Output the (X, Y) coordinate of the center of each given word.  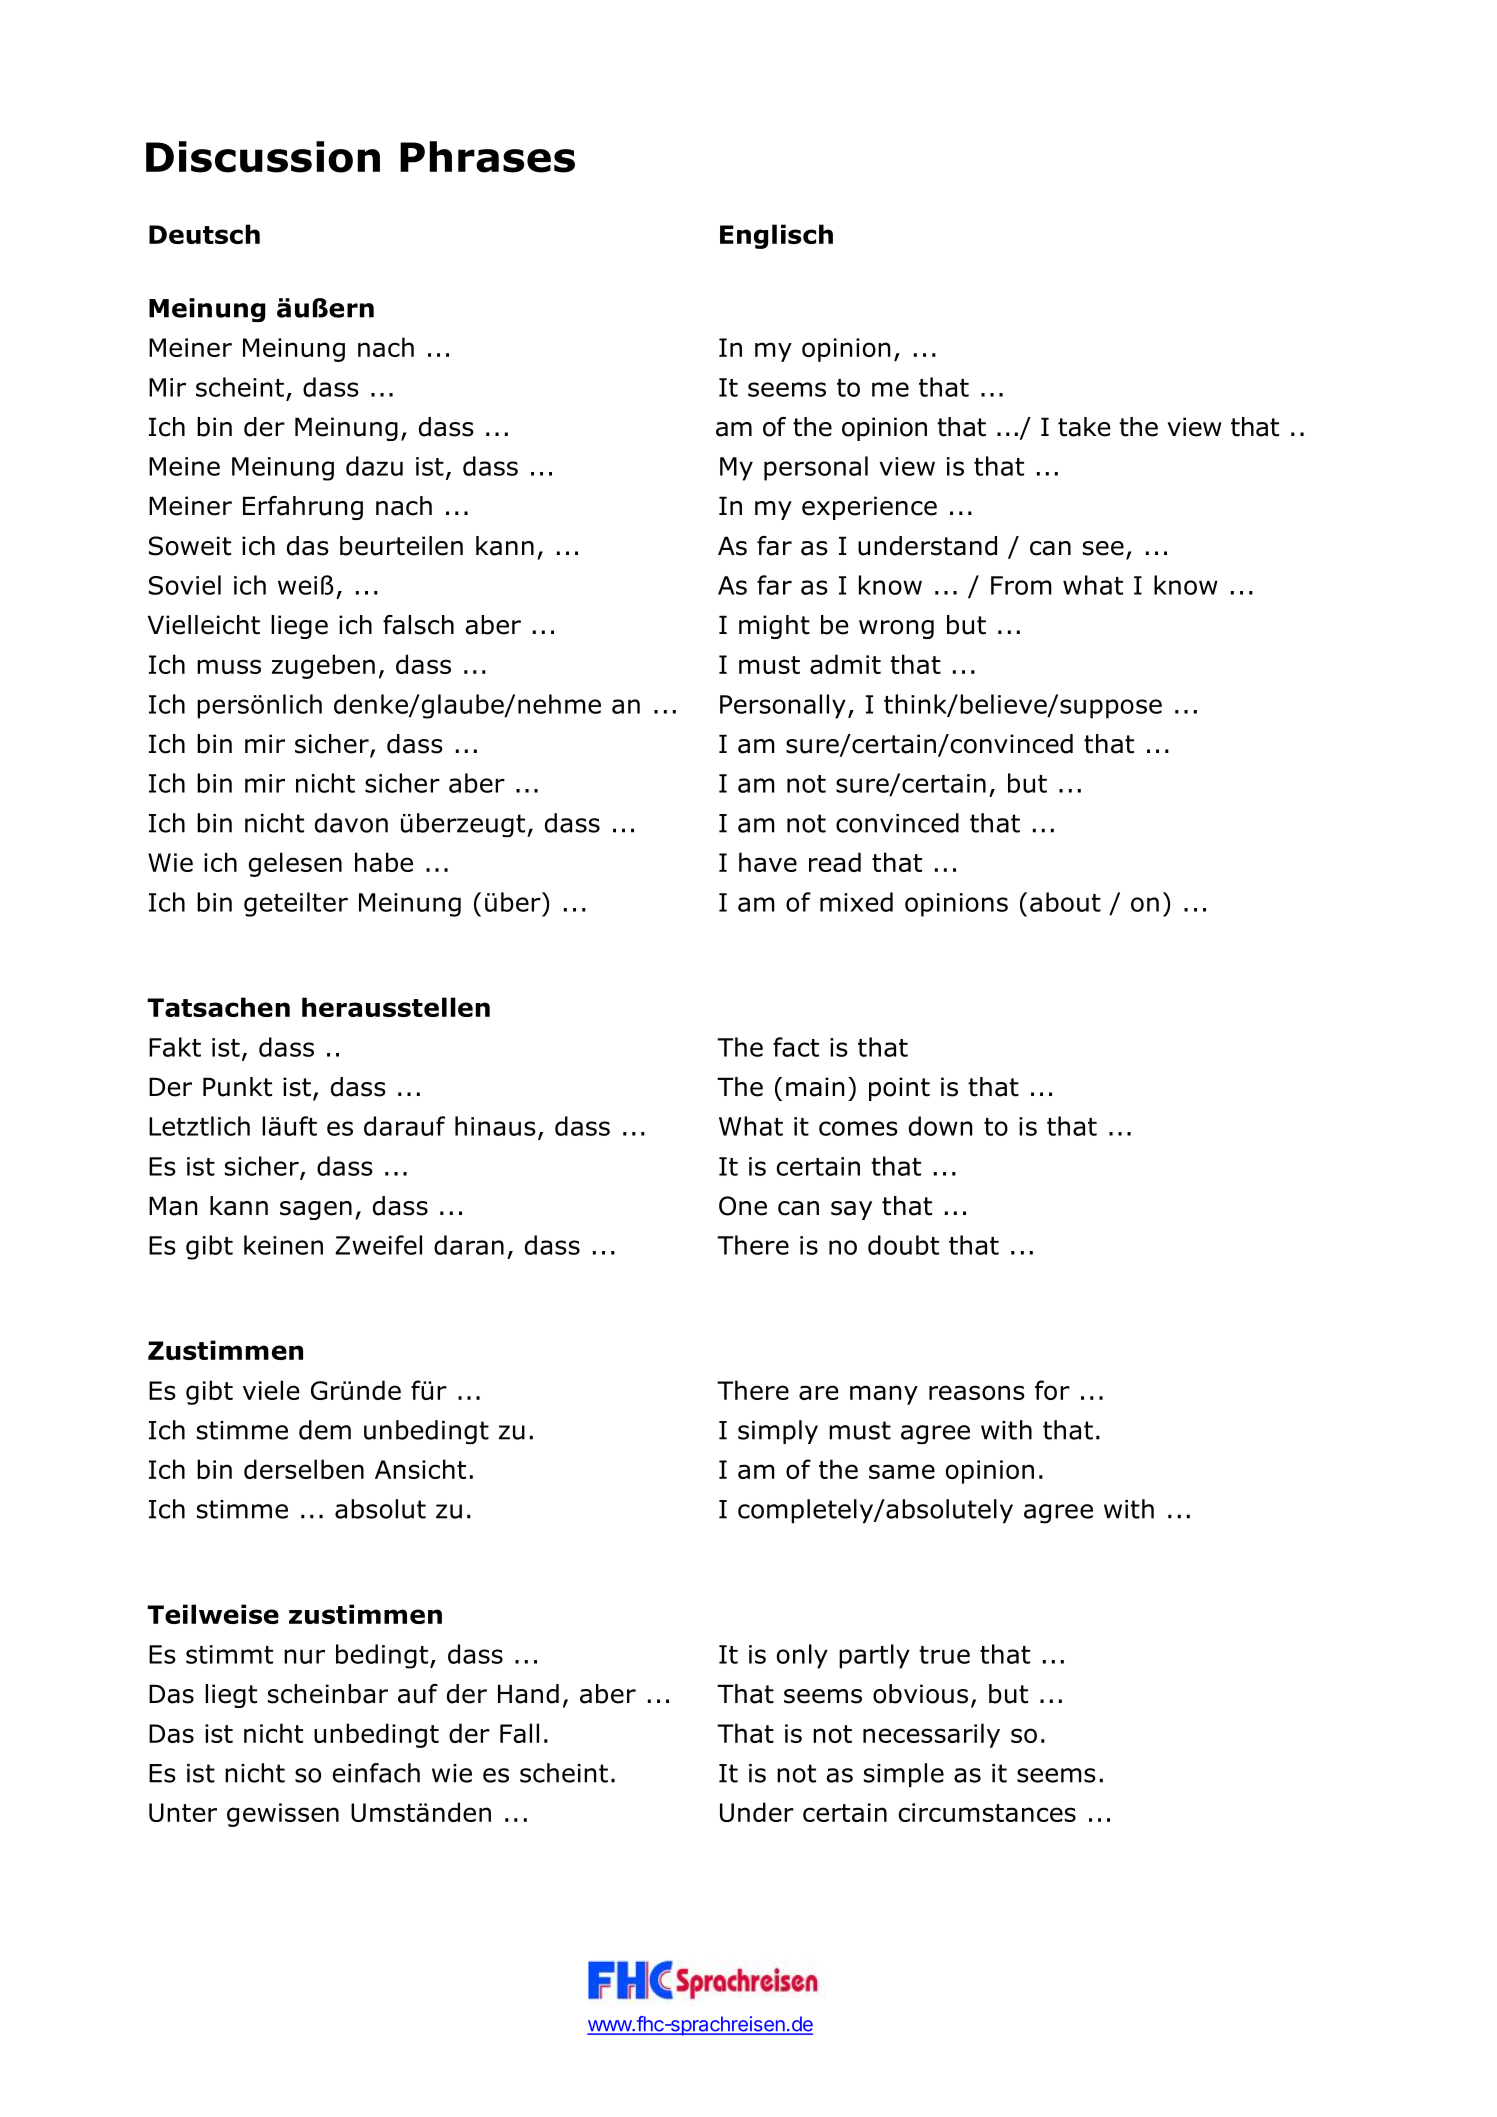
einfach (376, 1773)
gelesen (295, 864)
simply (778, 1432)
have (768, 862)
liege (299, 627)
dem (325, 1430)
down (940, 1126)
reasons (977, 1392)
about (1065, 902)
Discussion (263, 157)
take (1084, 427)
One (743, 1206)
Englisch (776, 236)
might (774, 627)
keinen (283, 1245)
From (1021, 585)
